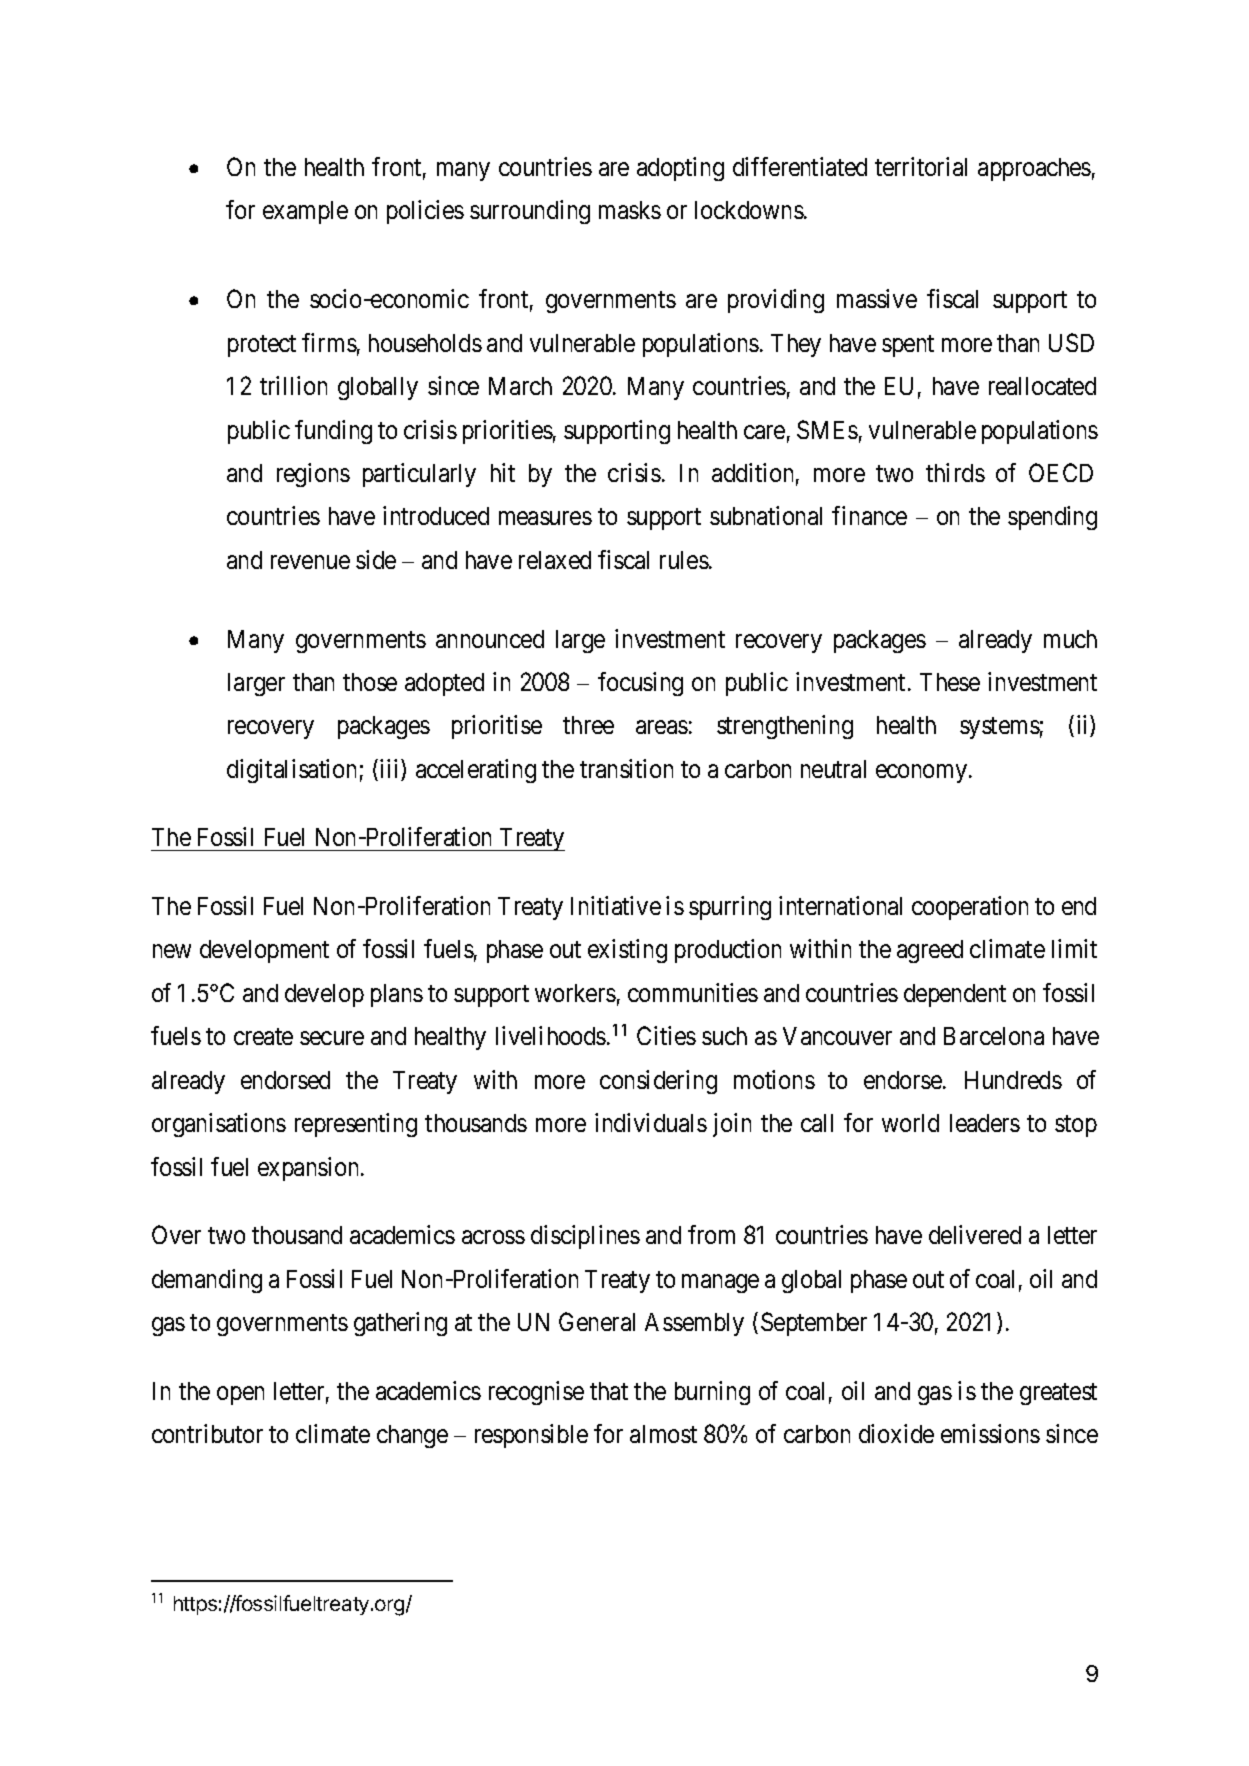 The height and width of the screenshot is (1766, 1249). Describe the element at coordinates (921, 166) in the screenshot. I see `territorial` at that location.
